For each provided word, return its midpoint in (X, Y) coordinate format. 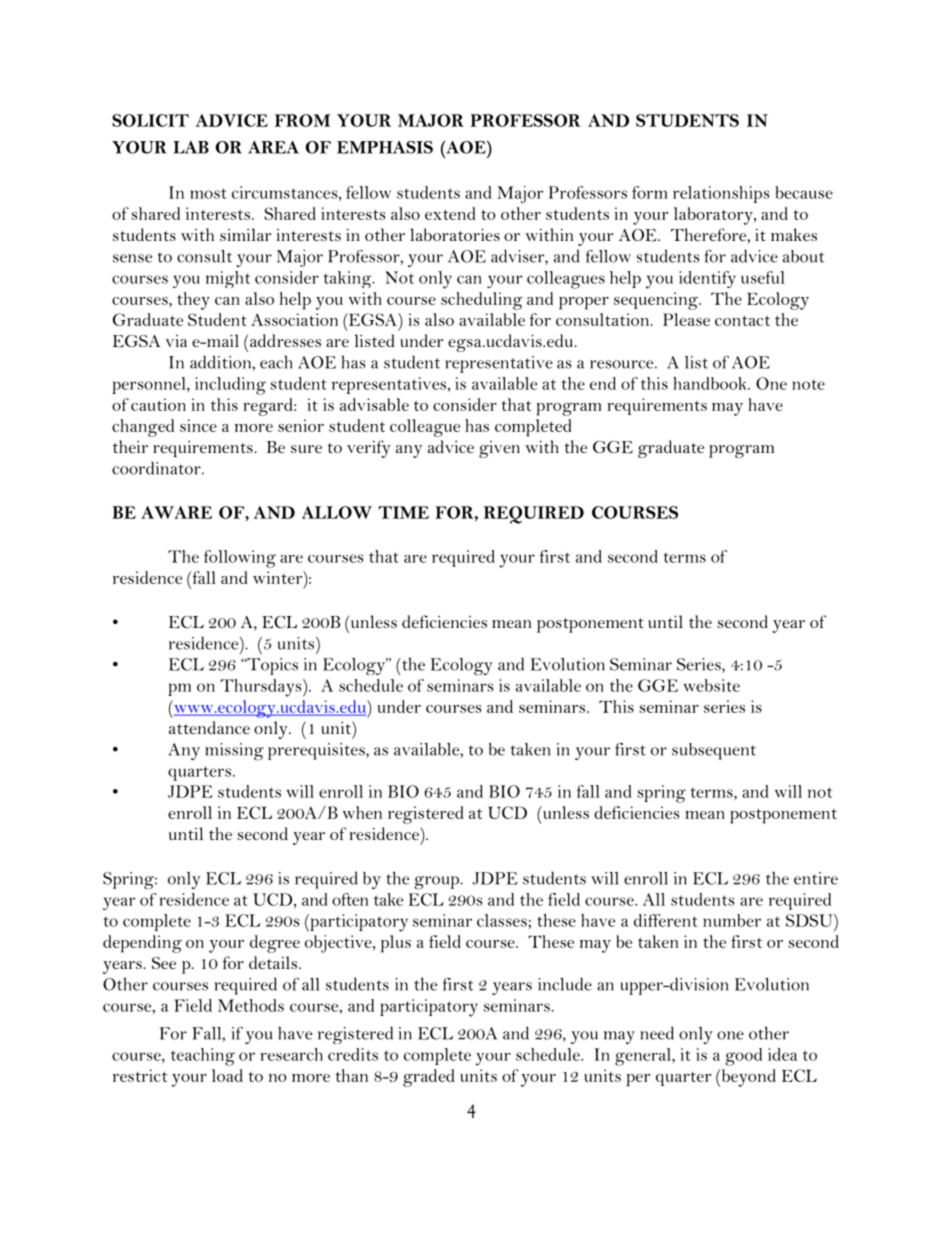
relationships (721, 194)
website (711, 685)
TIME (403, 512)
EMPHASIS (385, 147)
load (227, 1075)
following (240, 559)
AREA (273, 147)
